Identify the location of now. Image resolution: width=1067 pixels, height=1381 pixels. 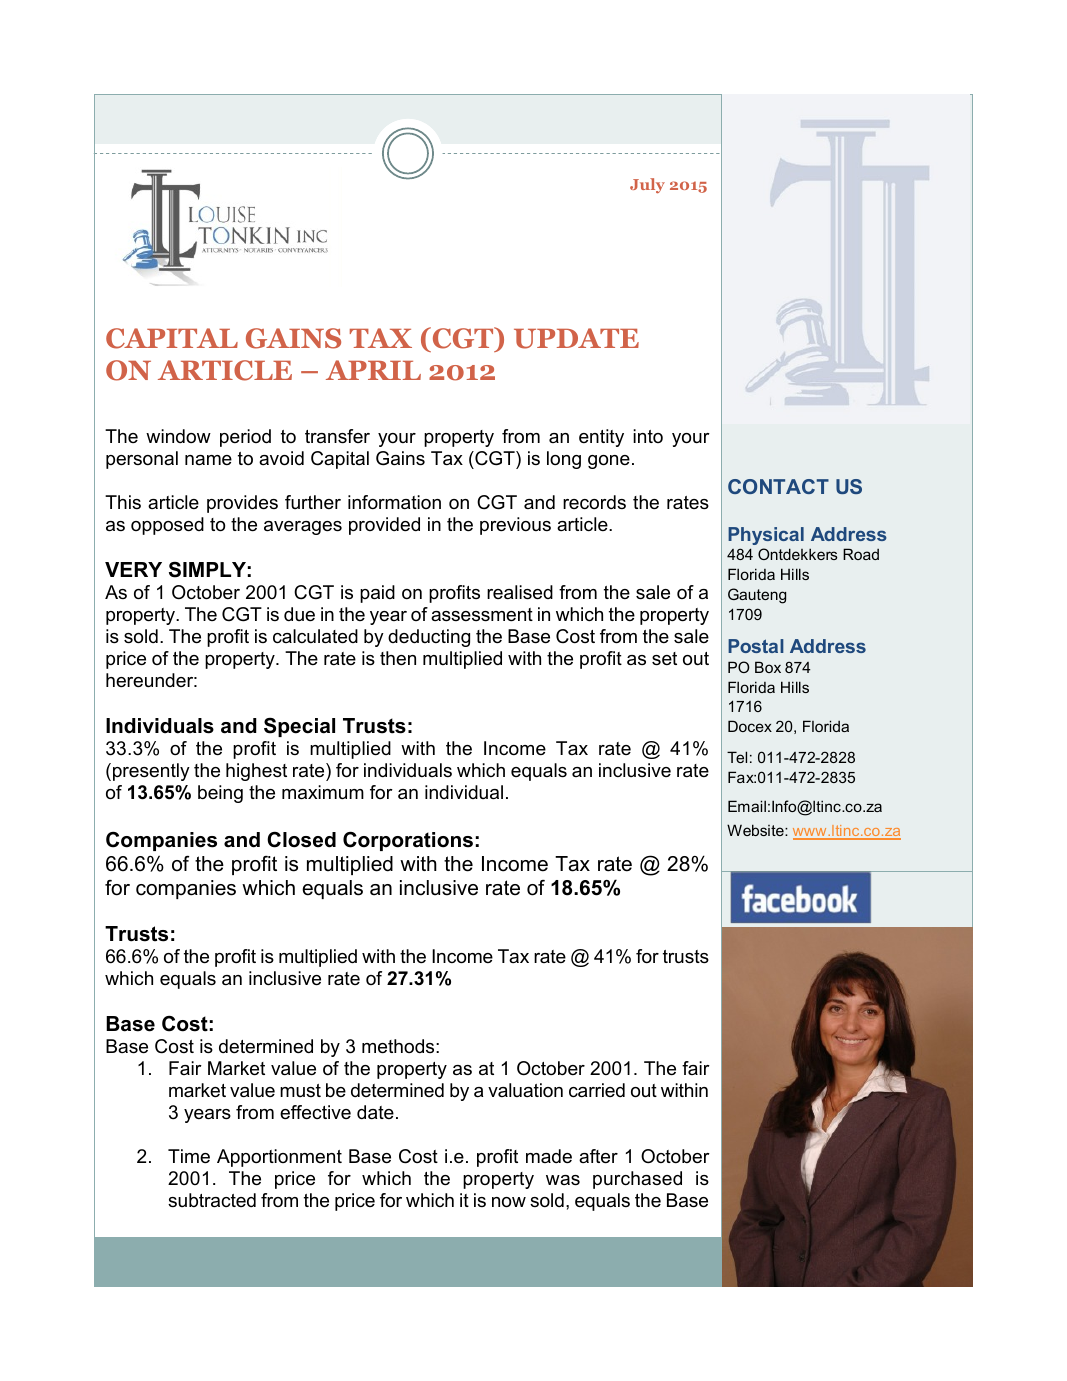
(509, 1202).
